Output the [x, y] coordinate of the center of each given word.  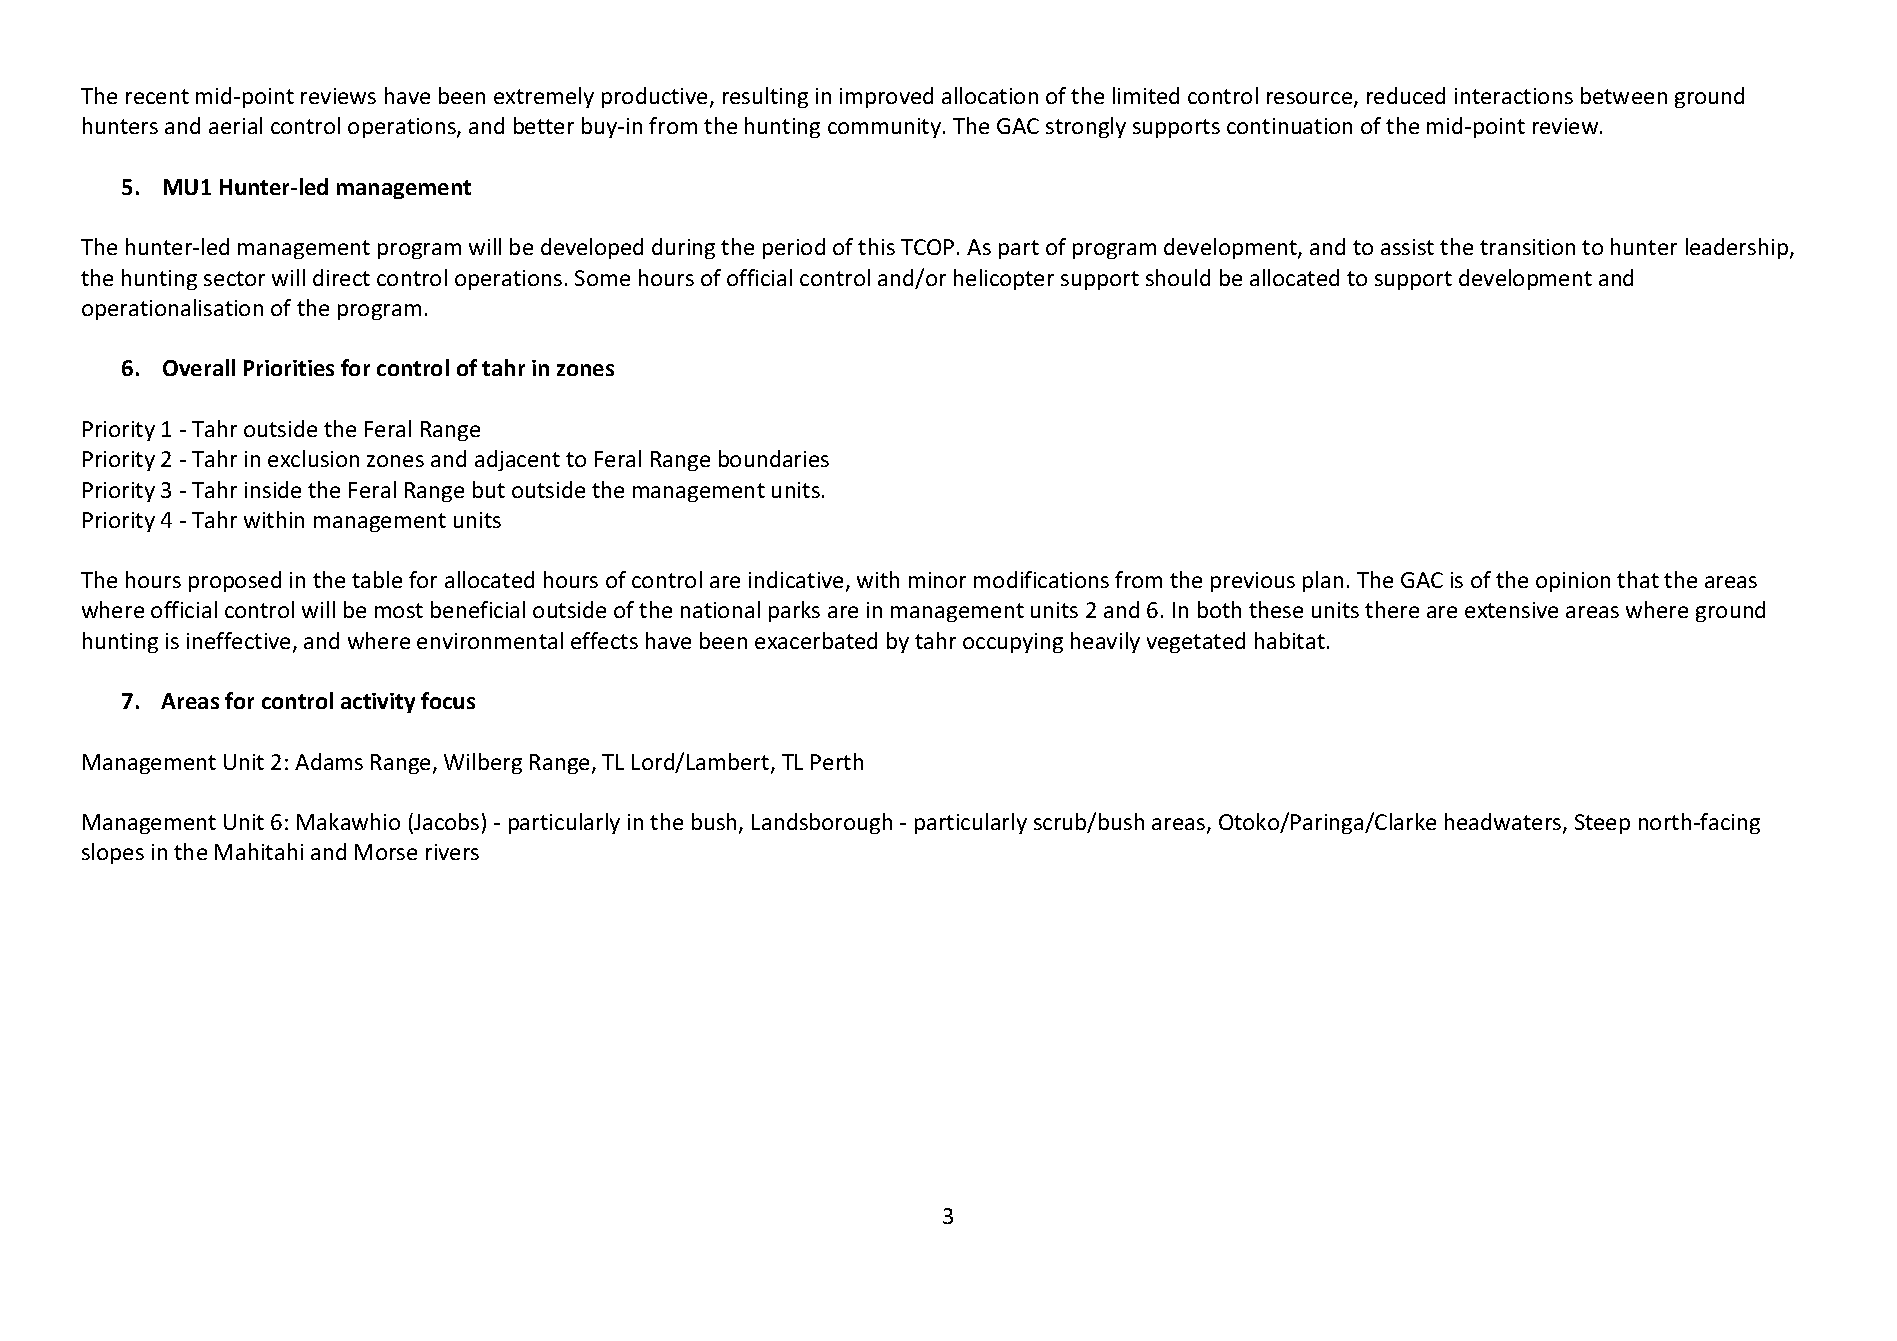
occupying [1013, 643]
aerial [235, 125]
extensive [1511, 610]
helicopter [1004, 279]
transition [1527, 247]
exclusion [313, 458]
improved [886, 97]
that [1638, 579]
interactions [1514, 96]
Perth [837, 761]
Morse [386, 852]
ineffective [238, 640]
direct [341, 277]
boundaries [774, 458]
